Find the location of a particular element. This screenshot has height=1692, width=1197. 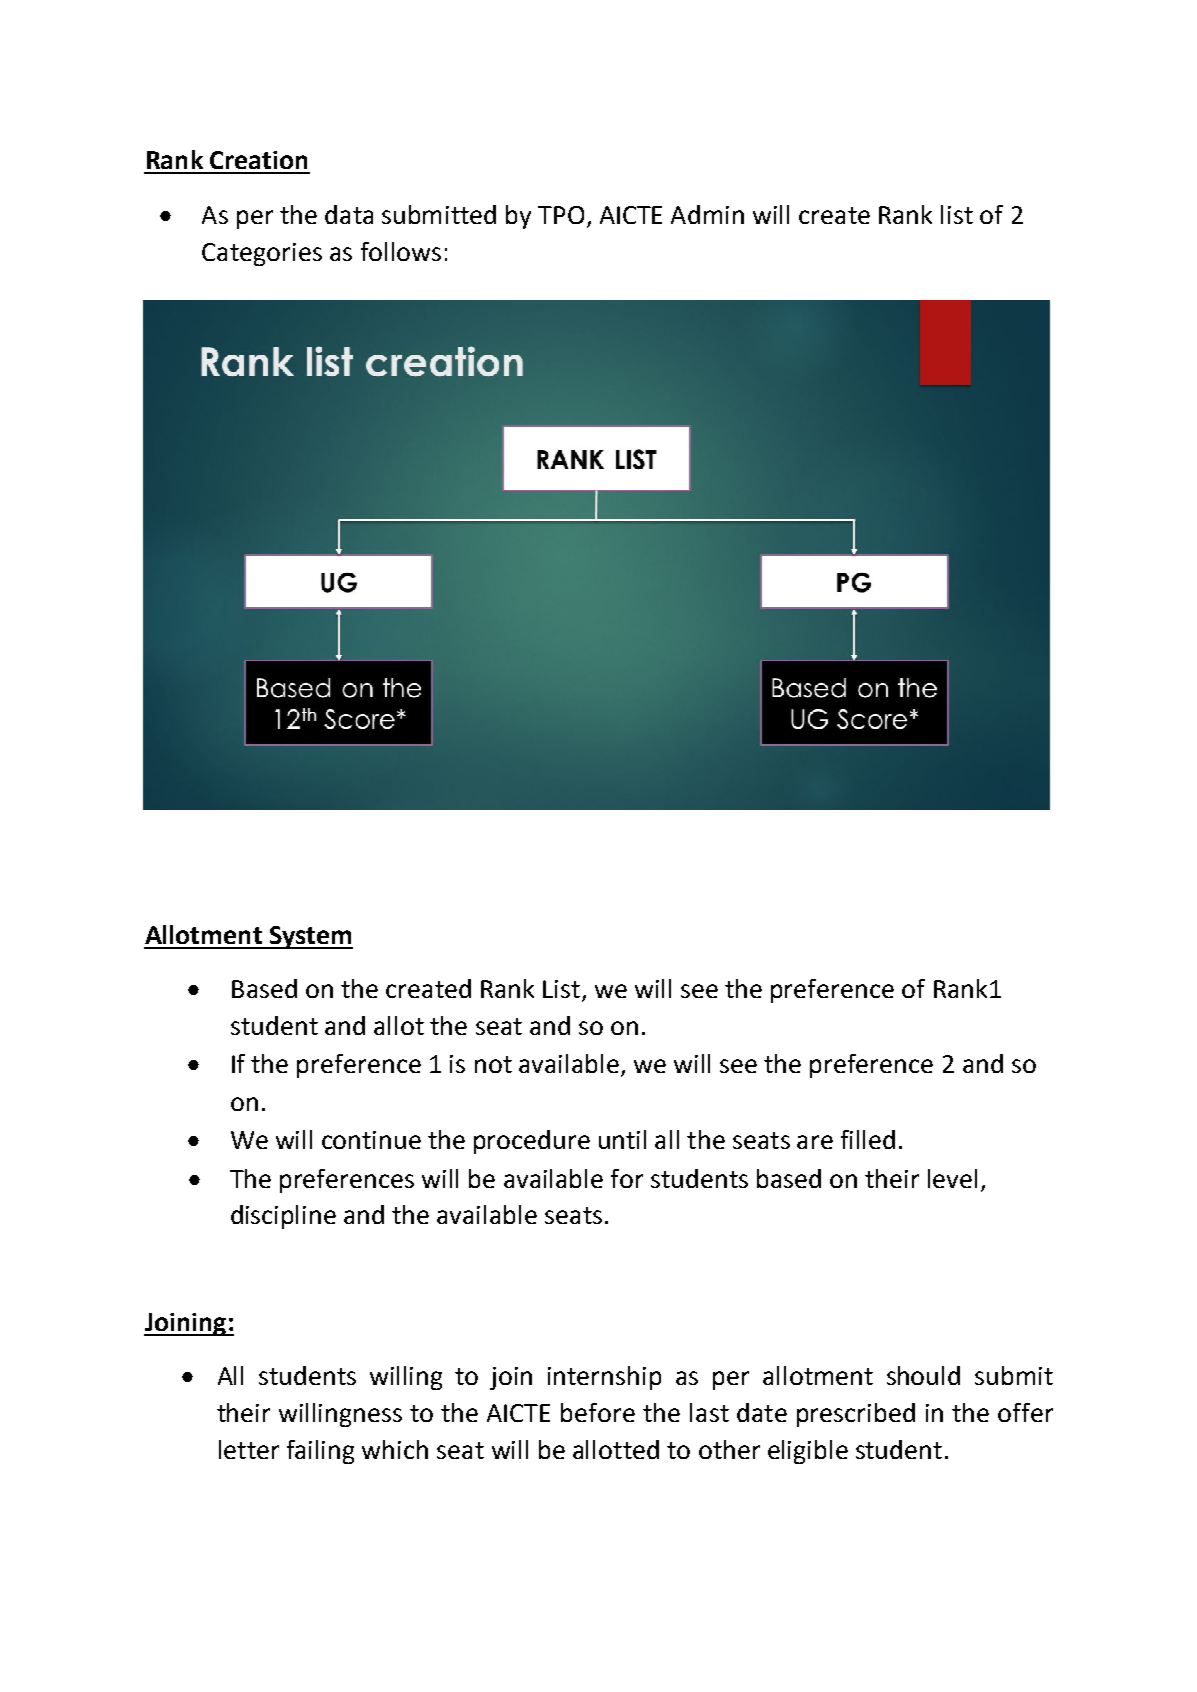

before is located at coordinates (598, 1412).
